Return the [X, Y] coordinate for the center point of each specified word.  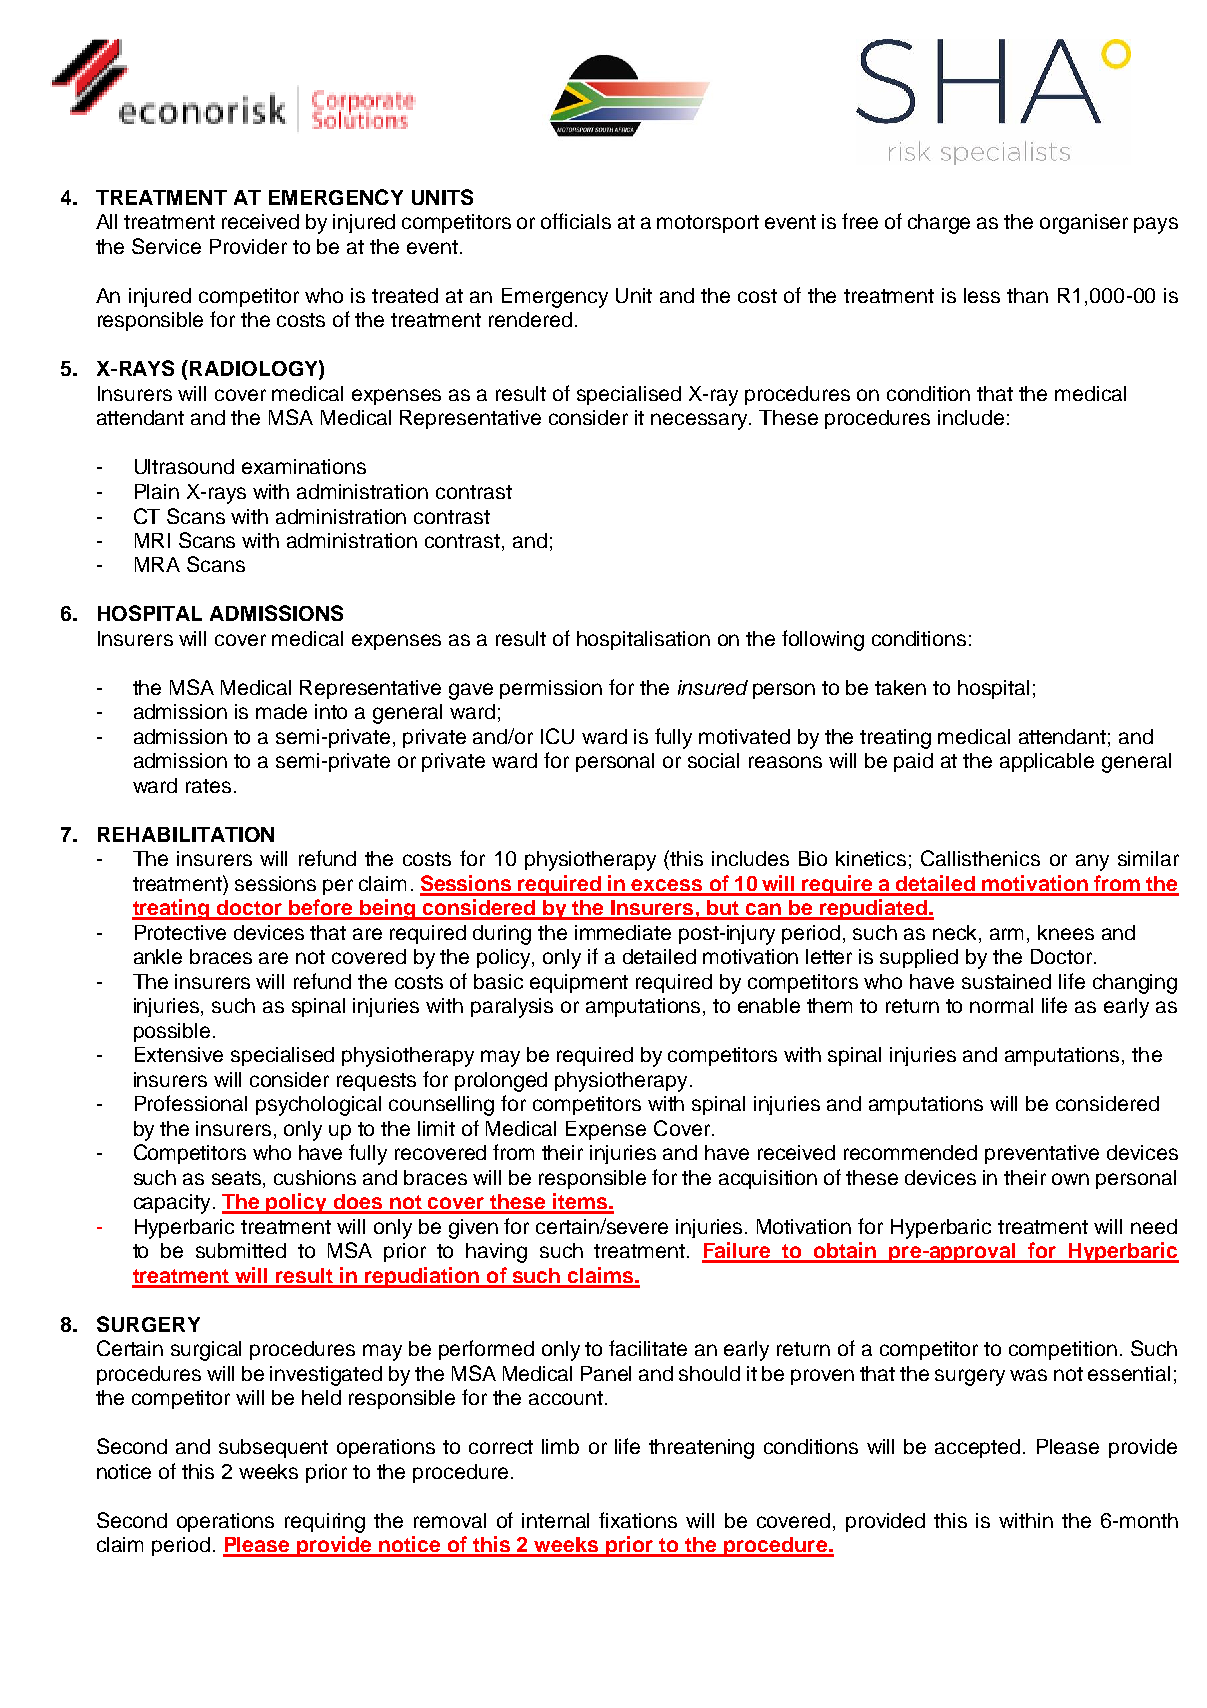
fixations [638, 1520]
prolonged [501, 1082]
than [1027, 295]
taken [900, 687]
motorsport [708, 224]
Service [166, 246]
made [281, 711]
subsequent [273, 1448]
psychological [318, 1106]
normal [1001, 1005]
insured [713, 687]
